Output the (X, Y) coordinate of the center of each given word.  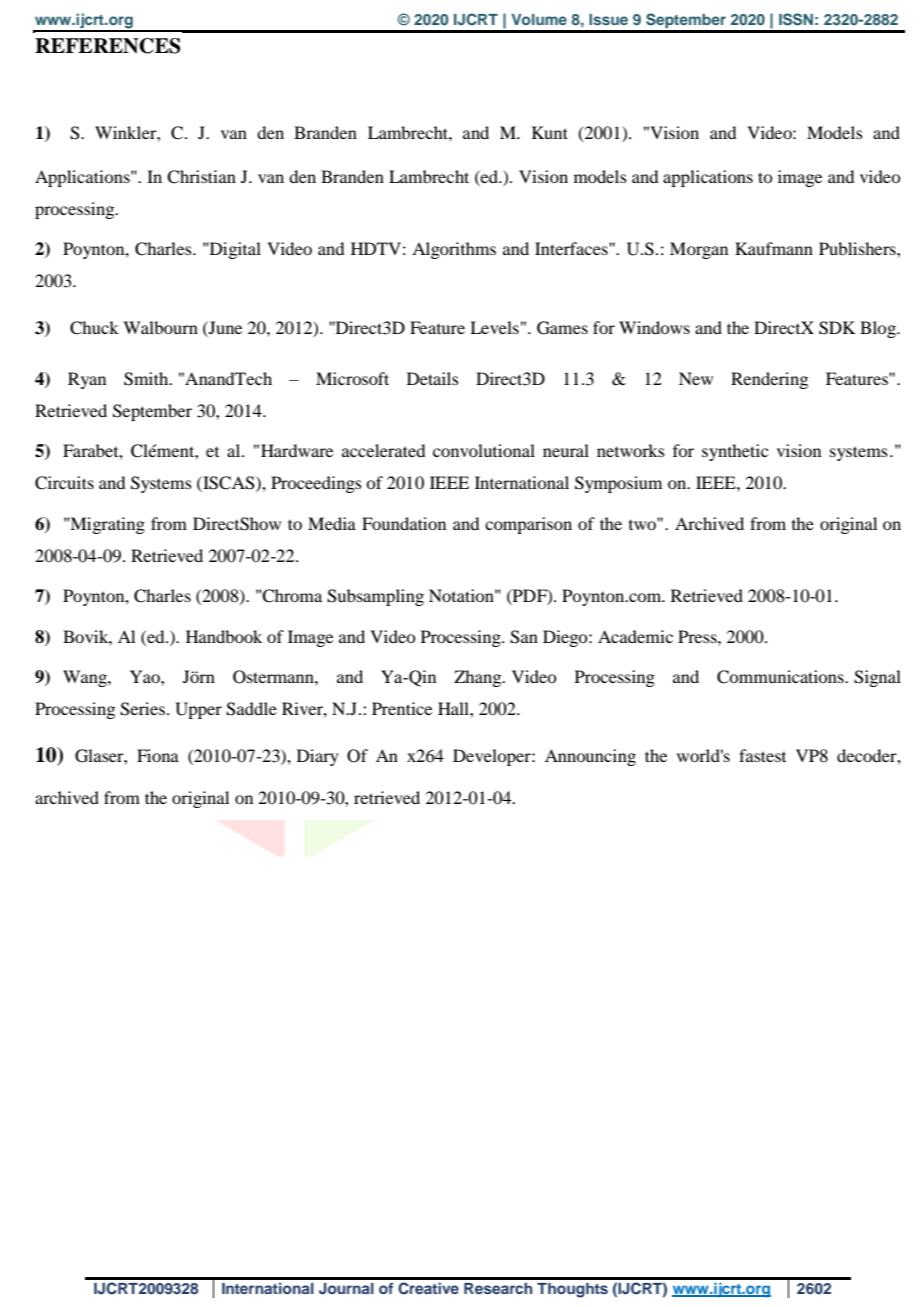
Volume (539, 19)
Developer (493, 757)
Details (433, 378)
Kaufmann (774, 248)
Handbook (224, 636)
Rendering (769, 380)
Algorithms (454, 250)
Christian (201, 177)
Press (698, 636)
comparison (528, 525)
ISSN (796, 19)
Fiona (158, 755)
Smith (147, 379)
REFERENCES (108, 46)
